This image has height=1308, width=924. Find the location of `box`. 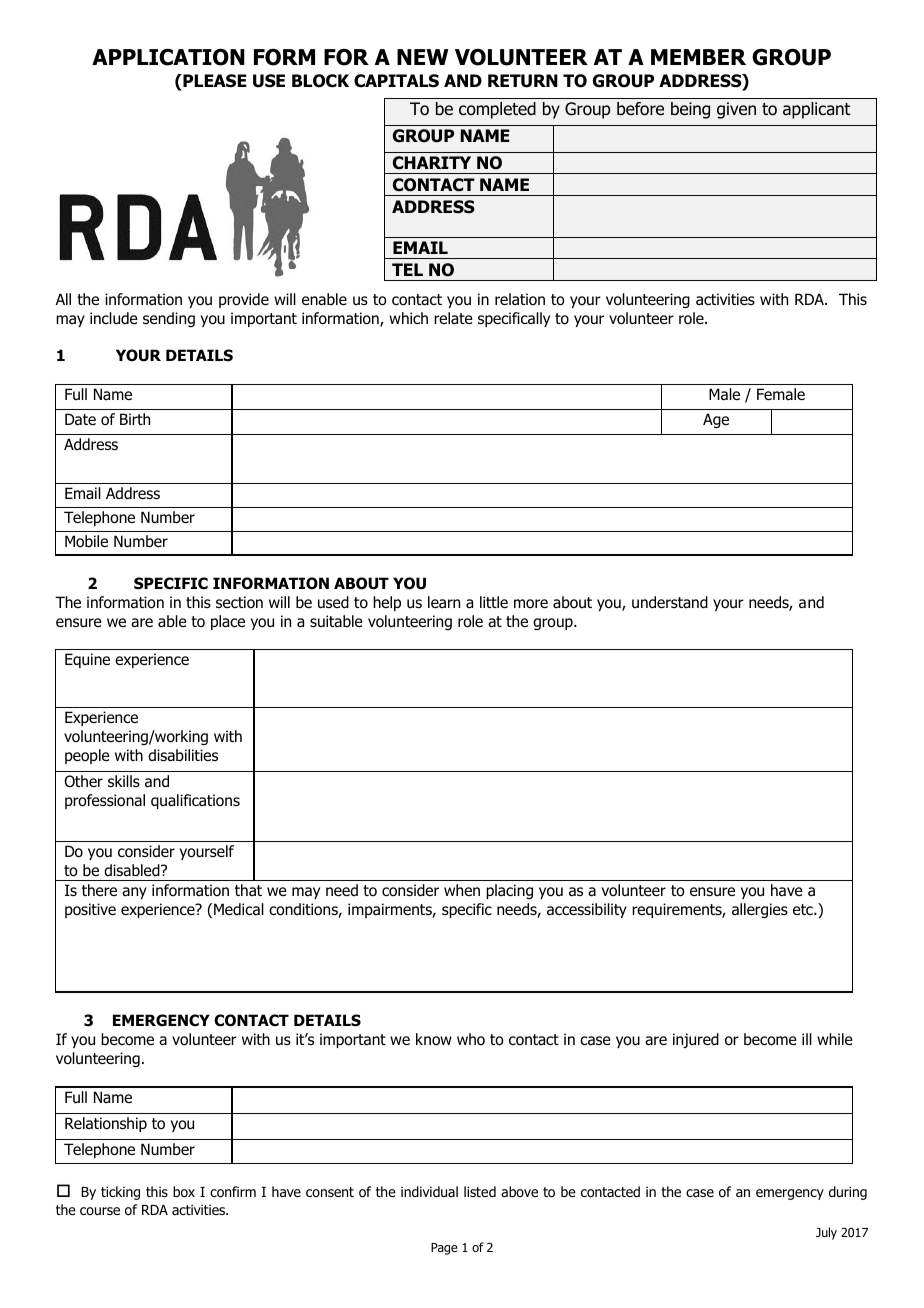

box is located at coordinates (184, 1192).
